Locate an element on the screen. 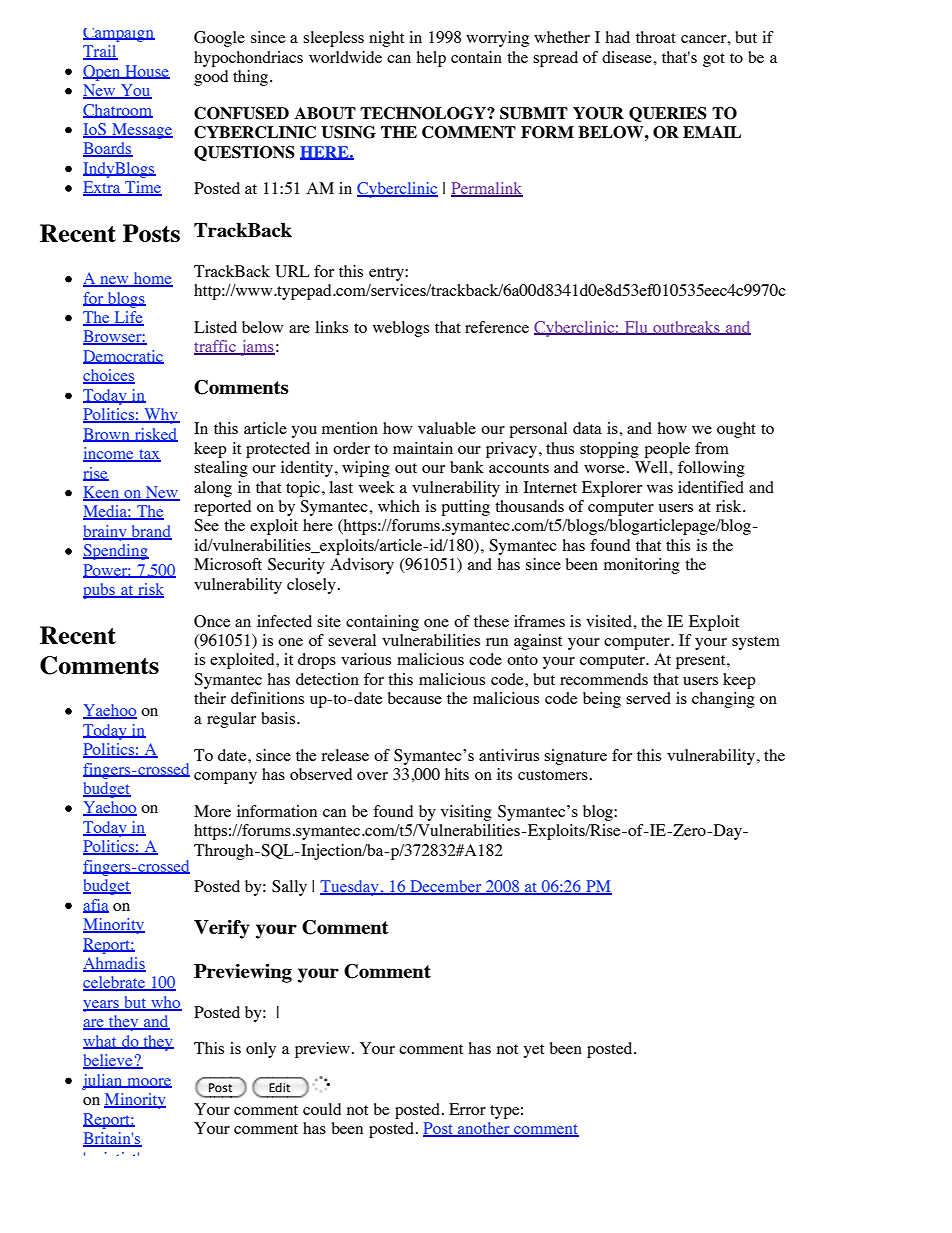 The width and height of the screenshot is (952, 1233). Why is located at coordinates (161, 416).
